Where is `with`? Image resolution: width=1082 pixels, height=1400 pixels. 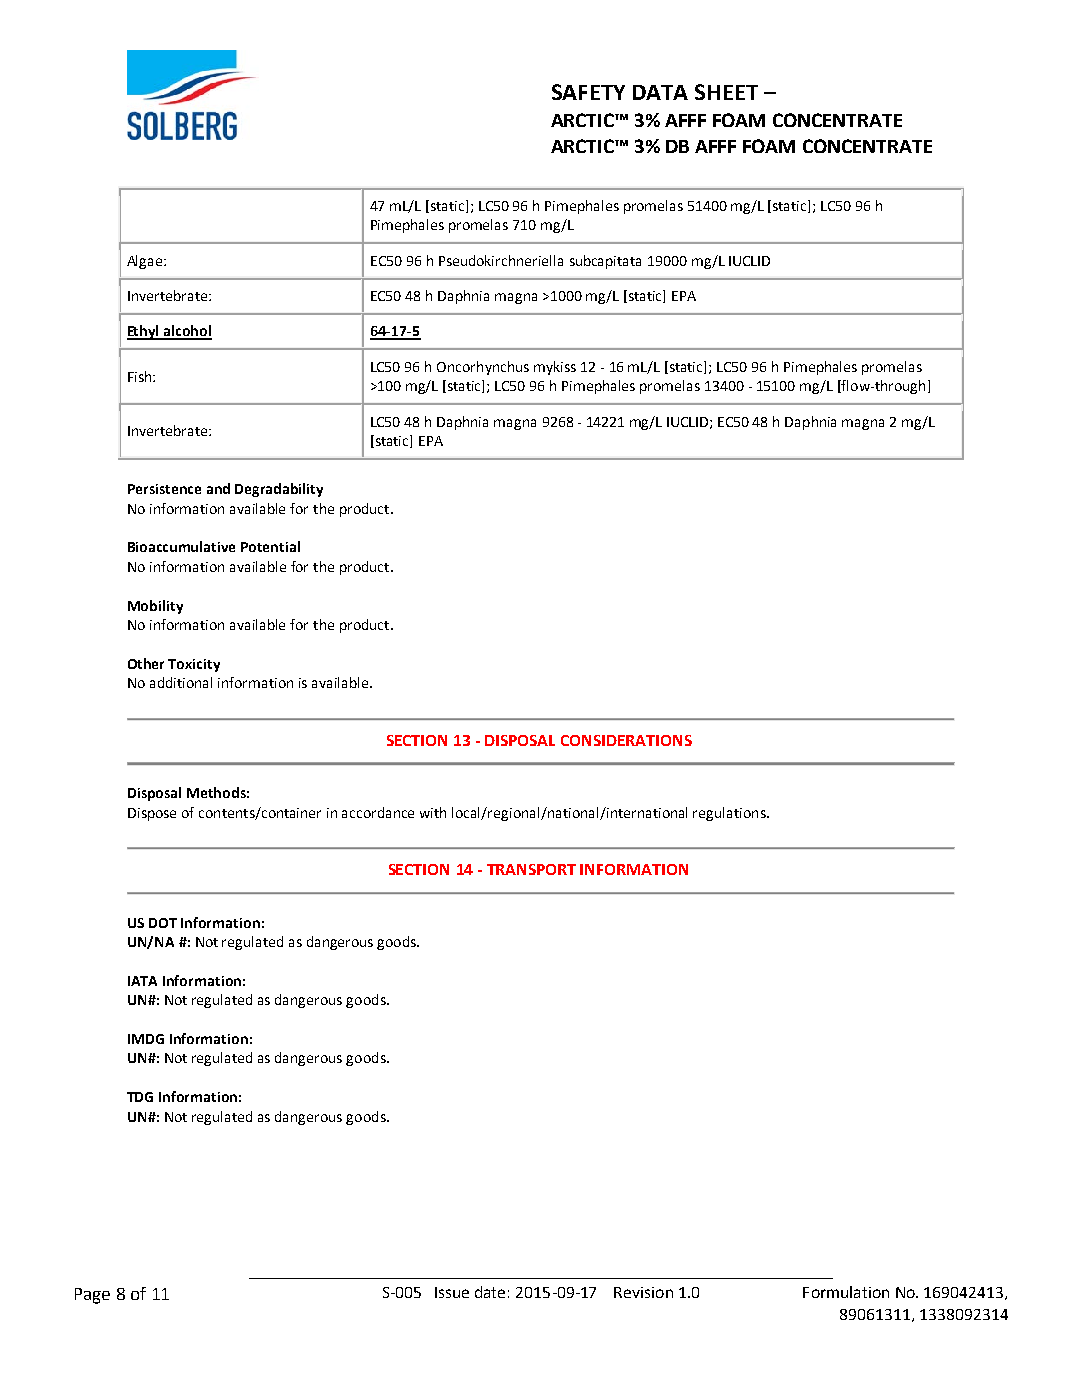
with is located at coordinates (433, 812).
